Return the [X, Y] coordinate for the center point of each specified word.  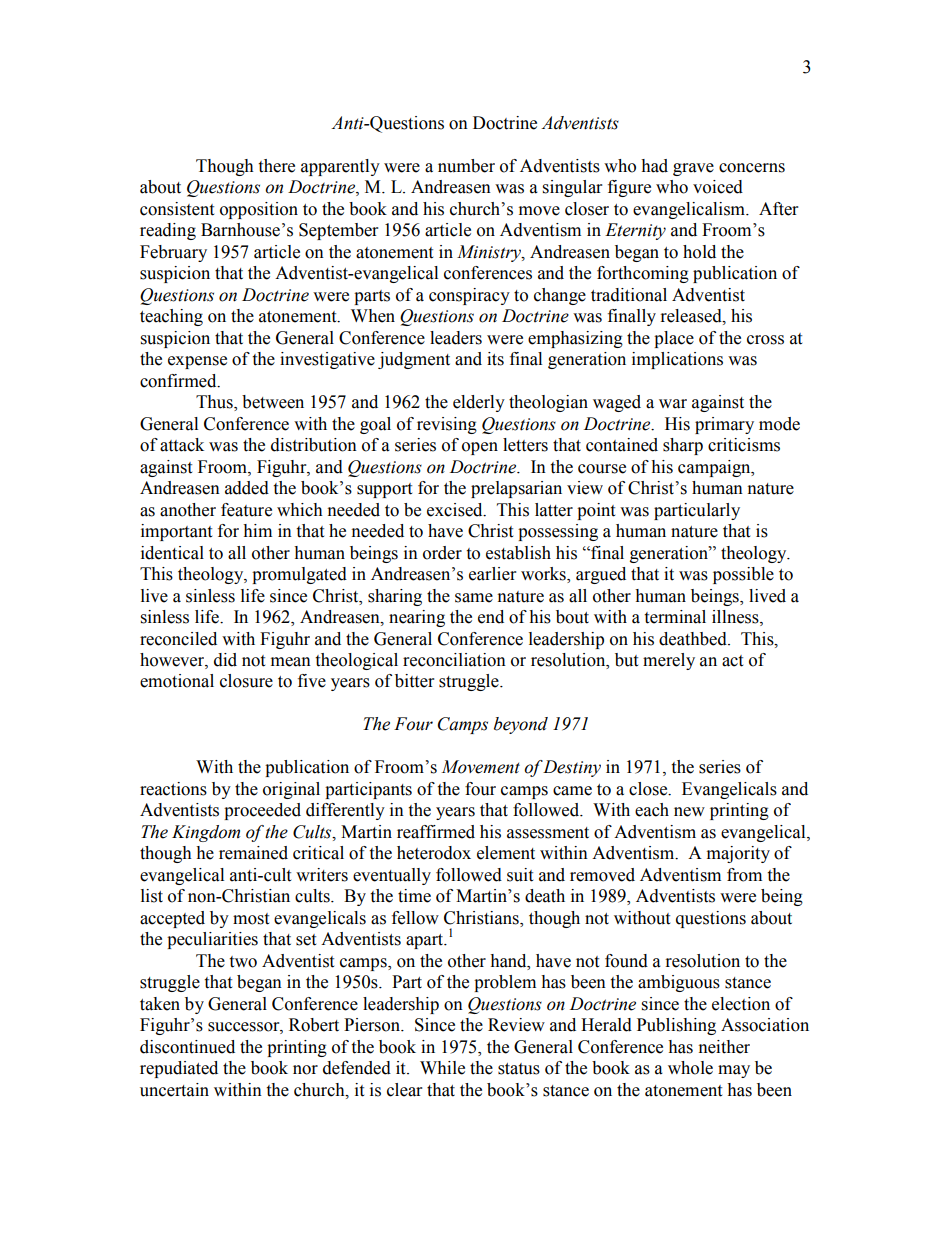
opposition [259, 210]
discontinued [187, 1047]
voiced [718, 187]
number [466, 166]
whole [690, 1068]
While [442, 1068]
